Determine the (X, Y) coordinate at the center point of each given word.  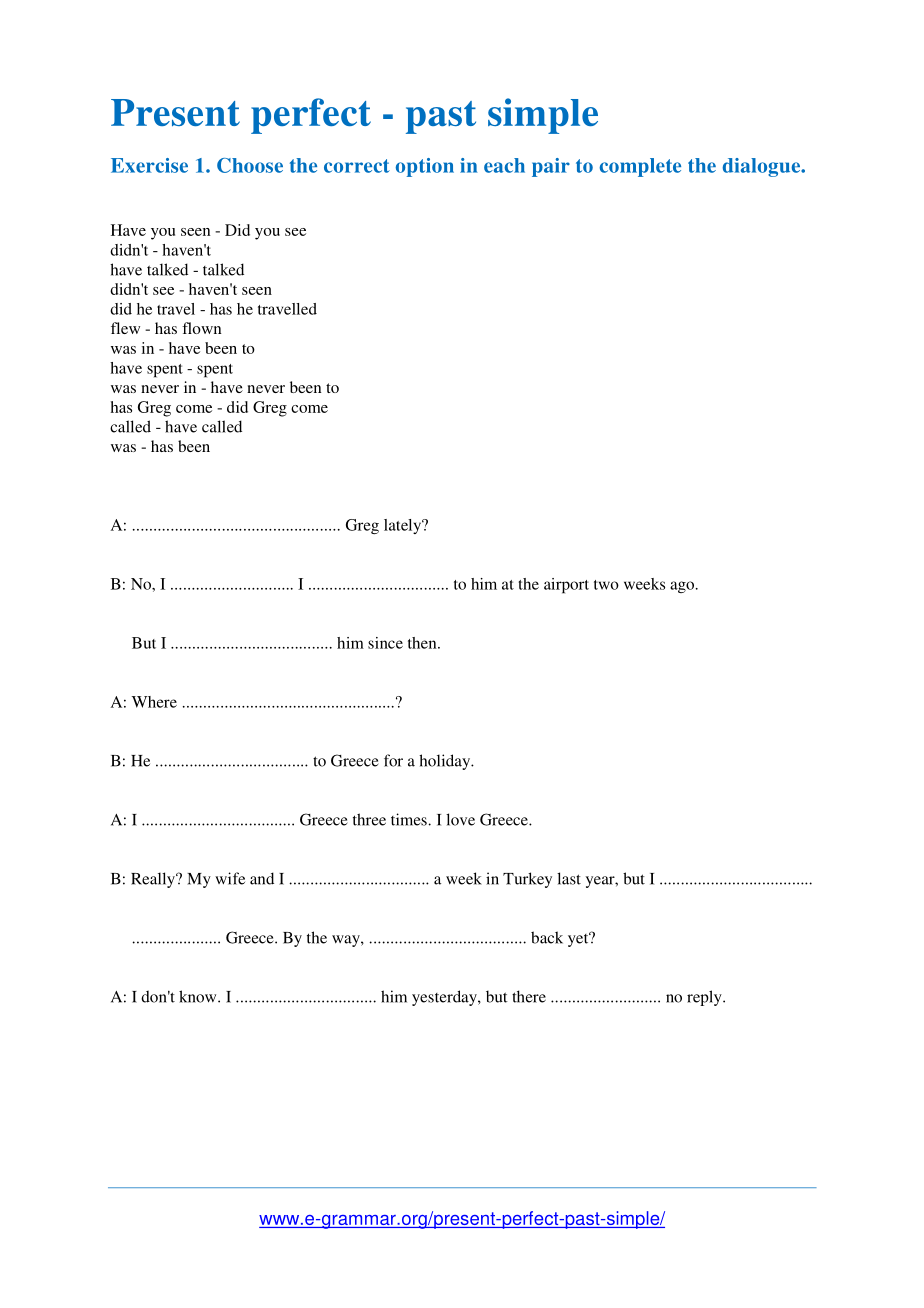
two (606, 585)
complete (640, 167)
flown (202, 328)
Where (154, 702)
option (425, 167)
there (529, 996)
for (393, 760)
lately (404, 526)
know (199, 996)
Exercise (149, 165)
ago (682, 587)
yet (579, 939)
